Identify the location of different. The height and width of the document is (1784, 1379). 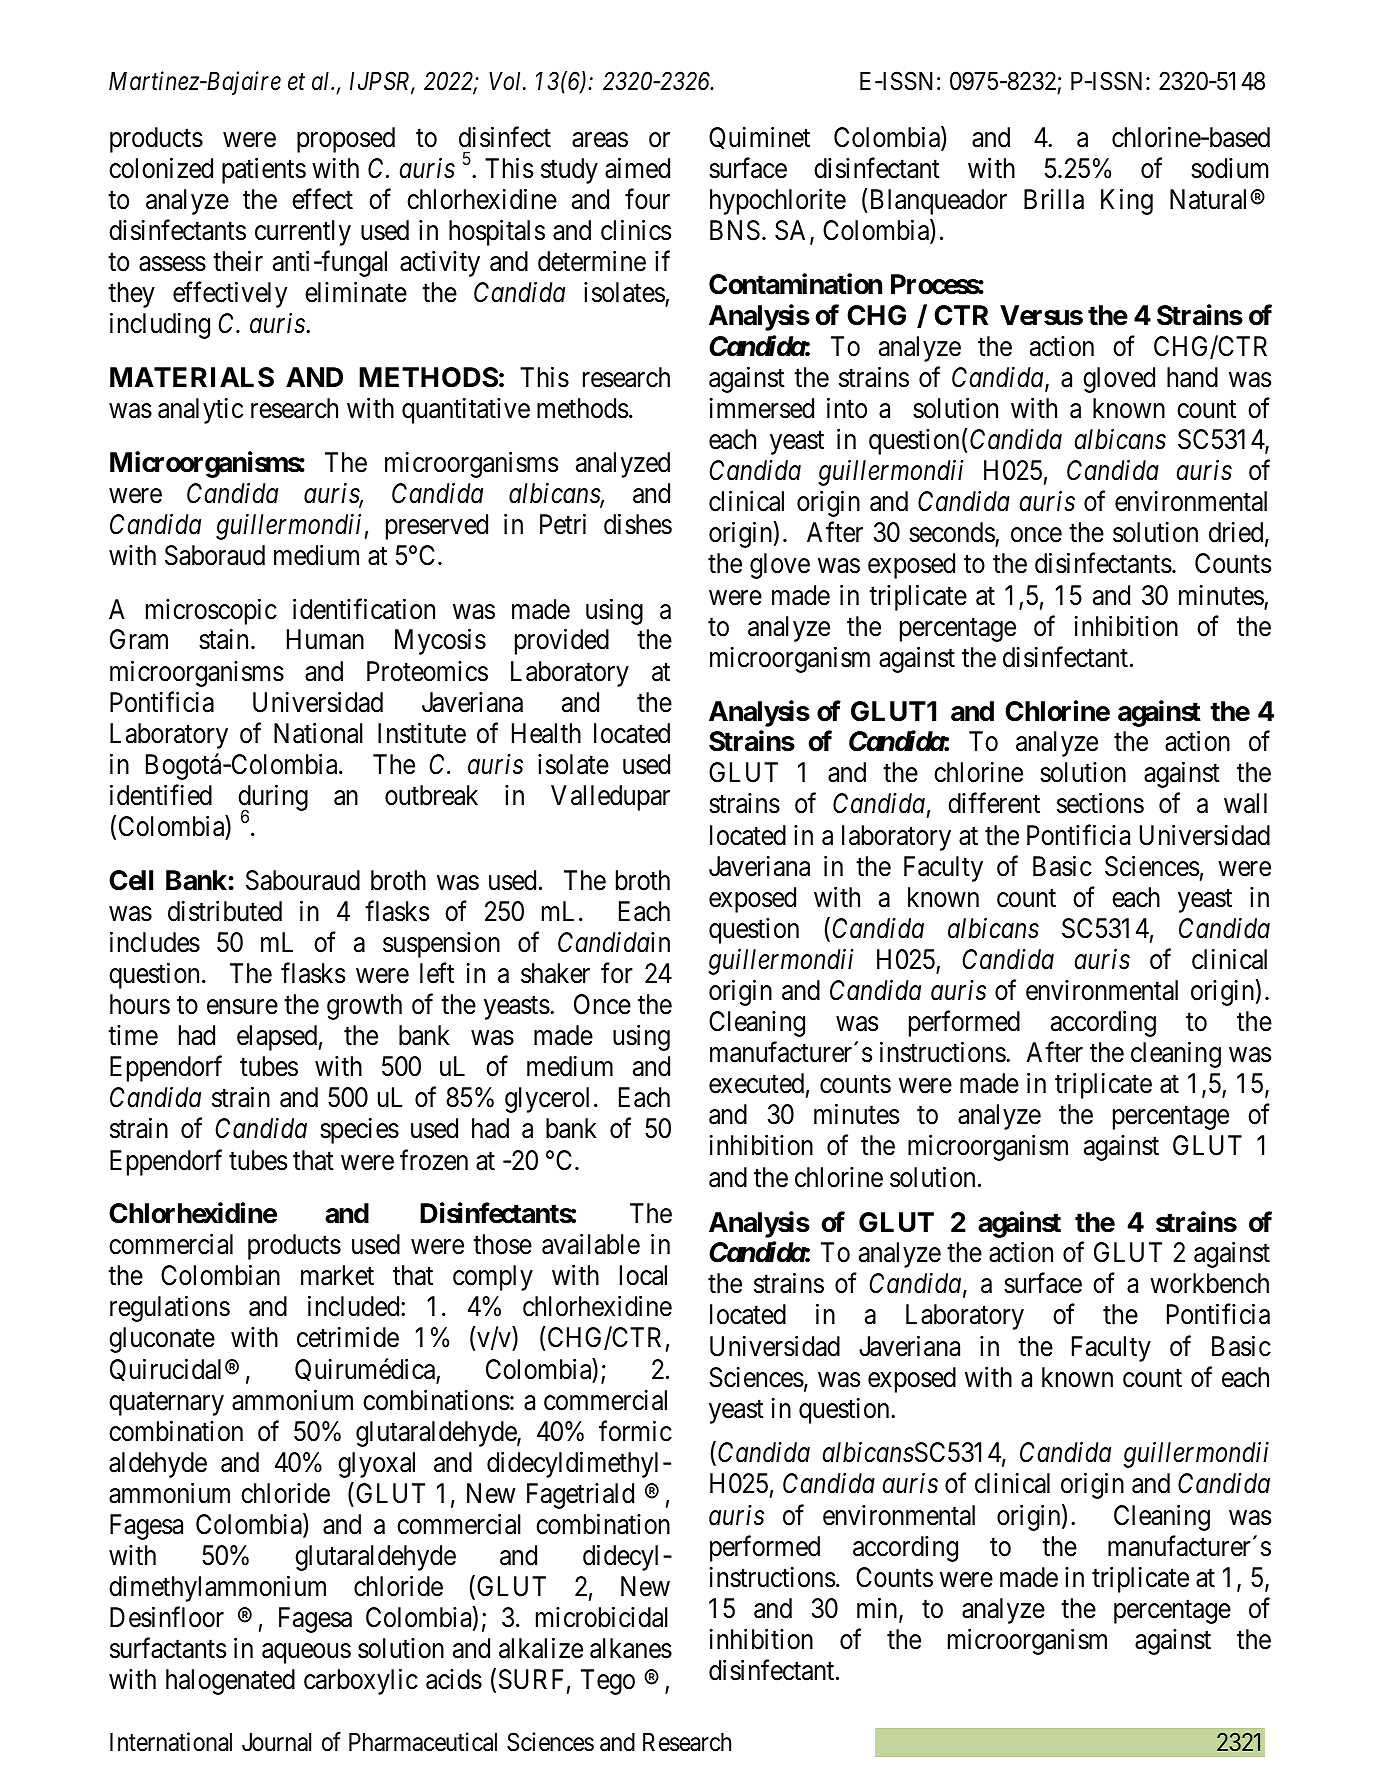
(994, 803).
